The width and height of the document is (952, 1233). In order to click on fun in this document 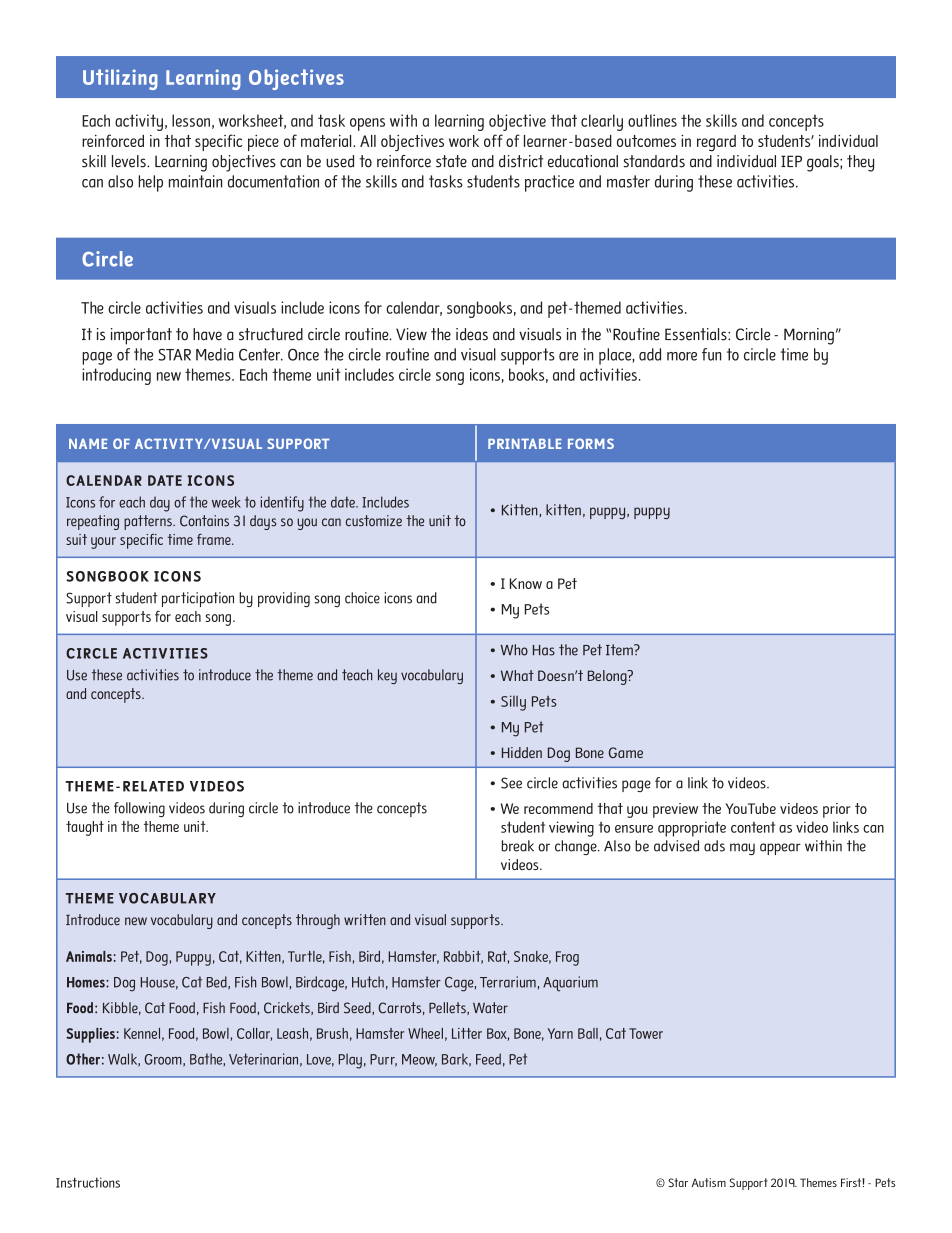, I will do `click(711, 354)`.
